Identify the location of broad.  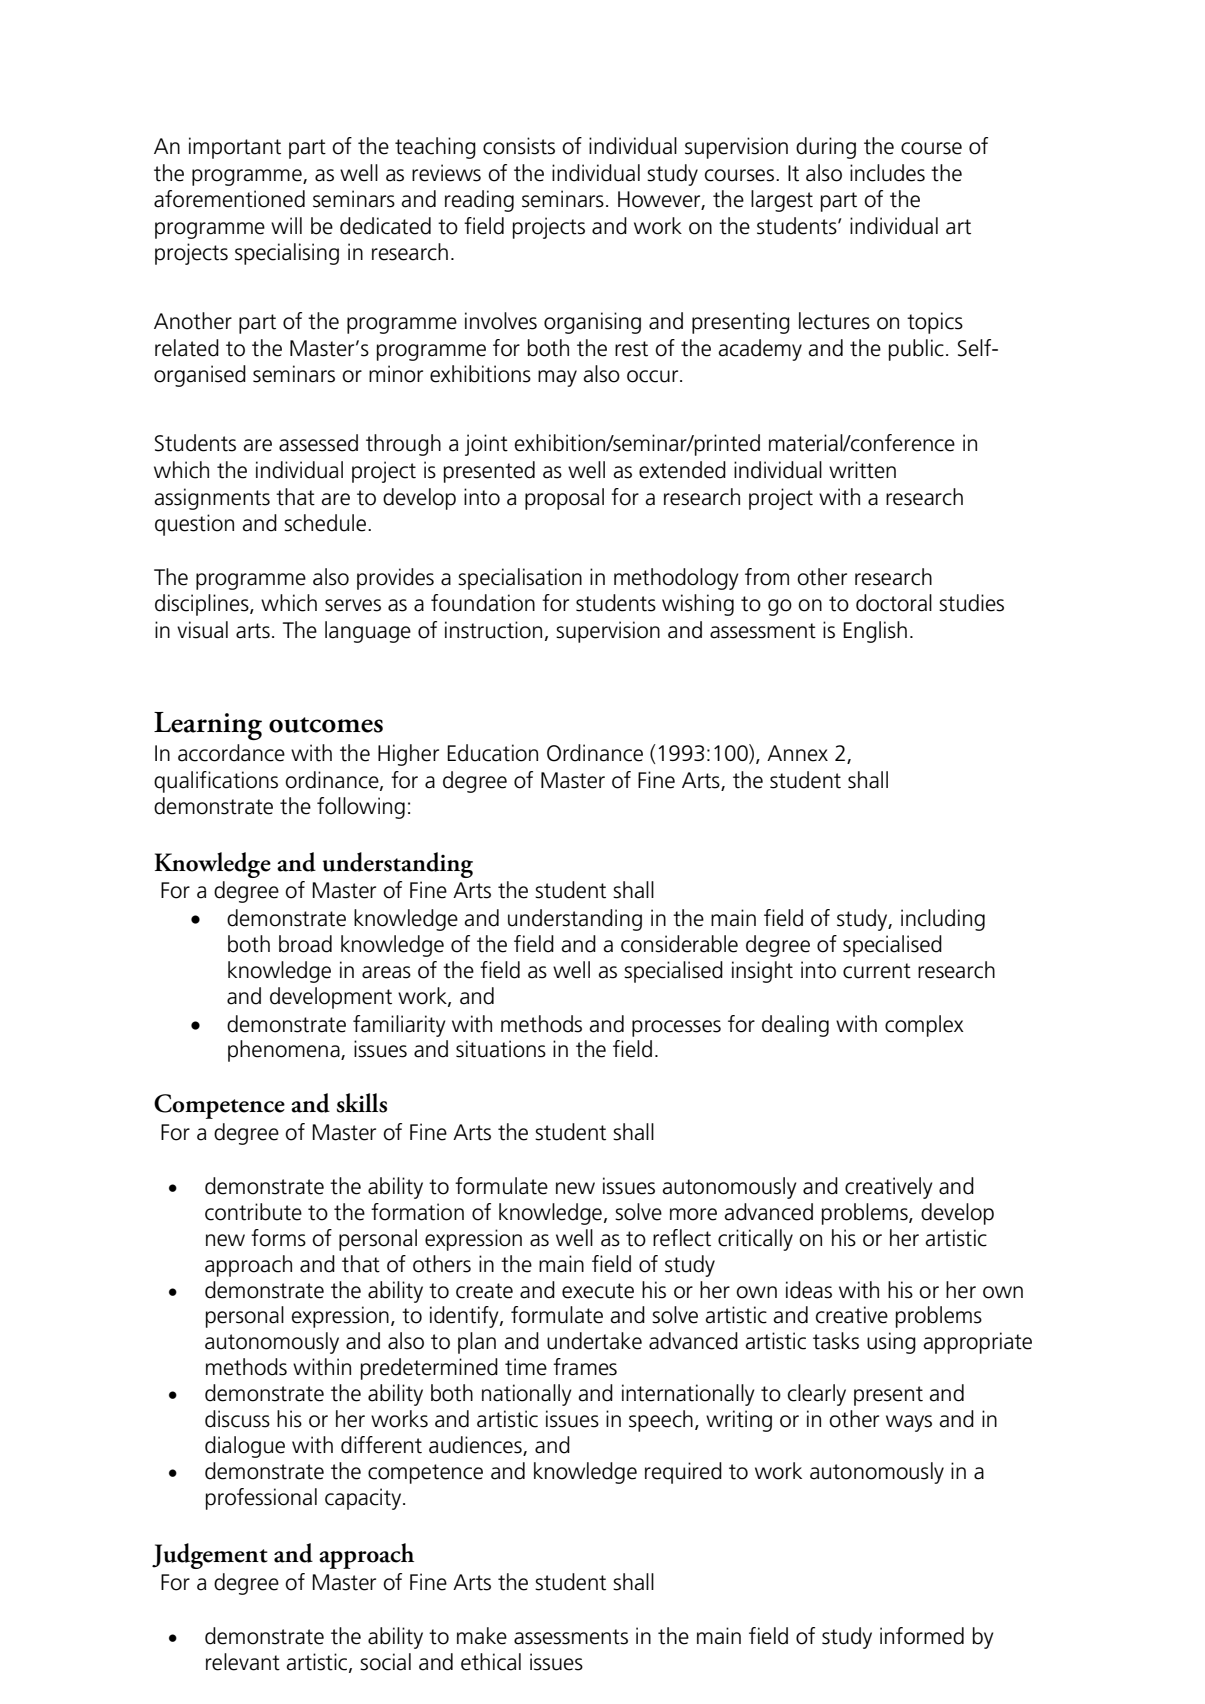
(305, 944).
